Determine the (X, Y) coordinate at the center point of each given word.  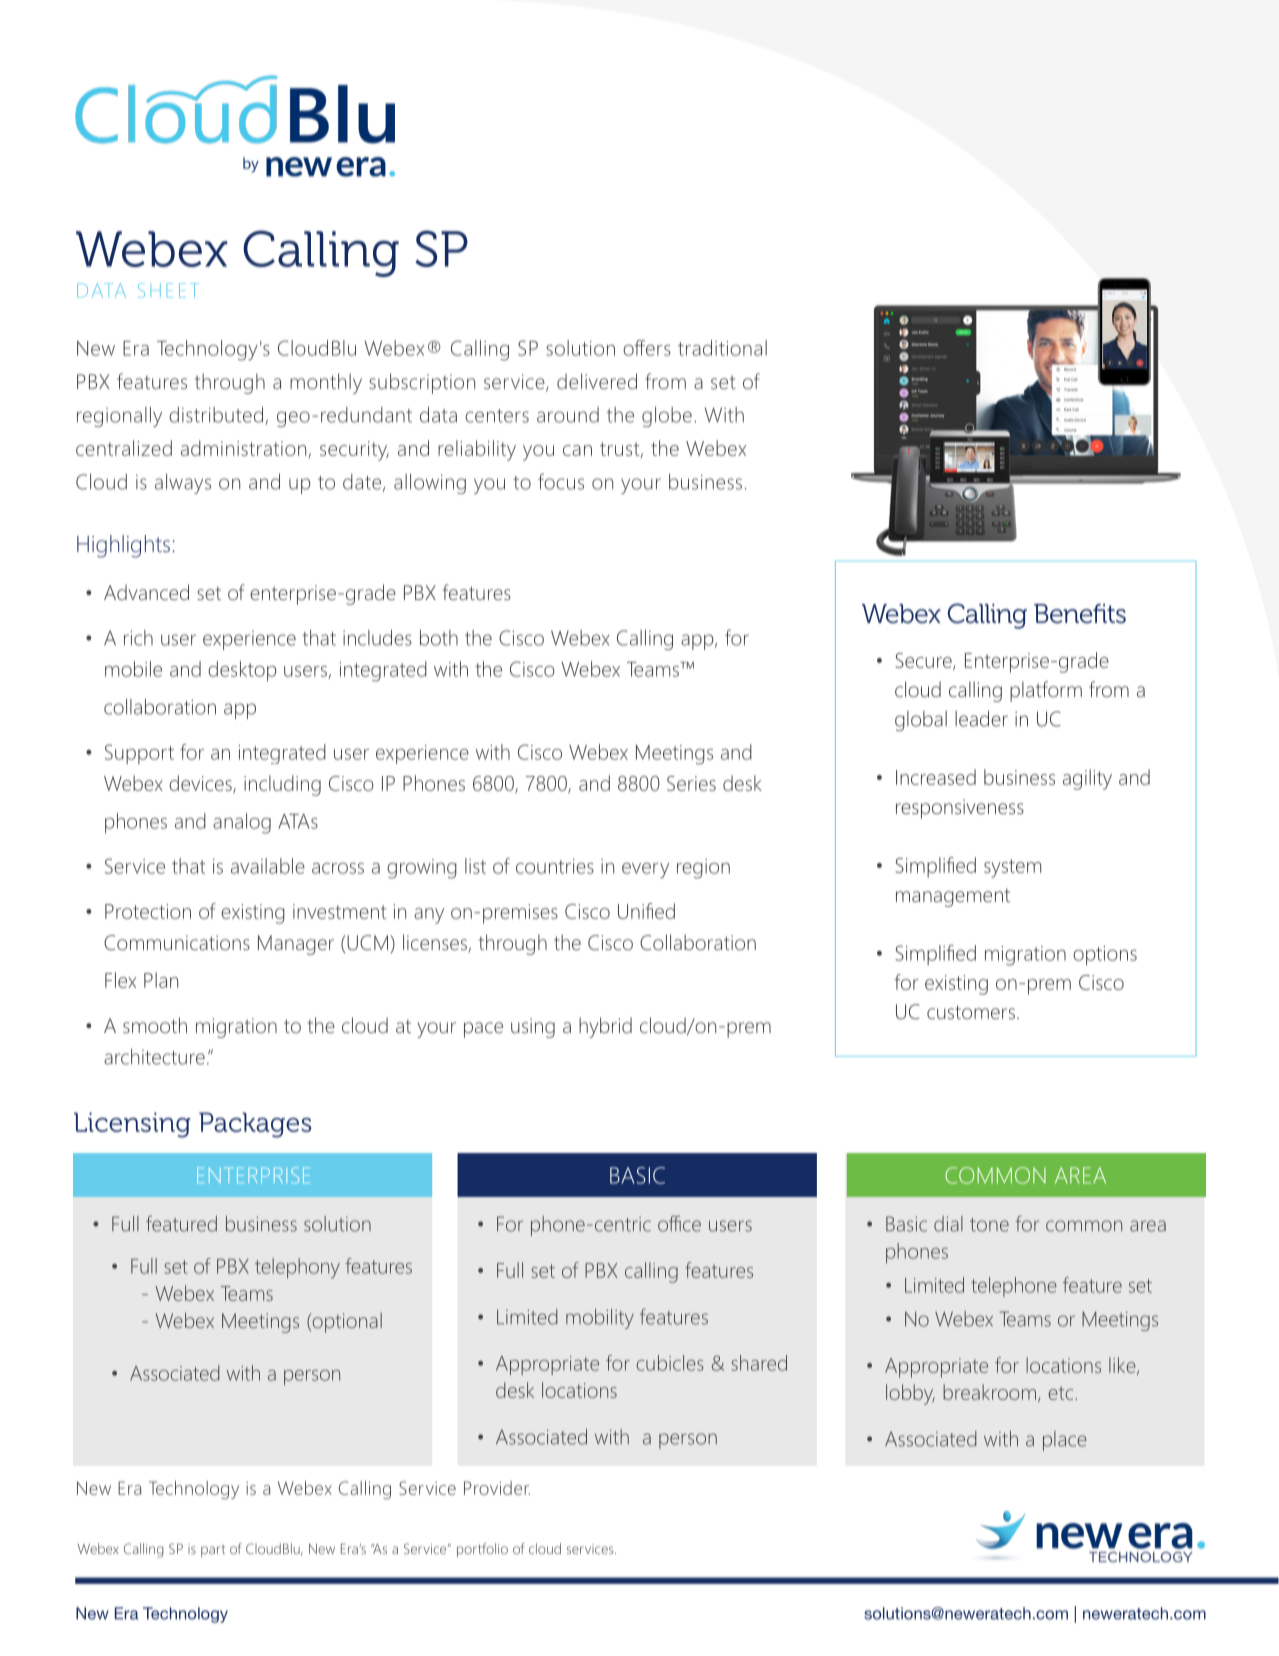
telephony (297, 1268)
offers (647, 348)
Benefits (1080, 614)
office (679, 1223)
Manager (296, 945)
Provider (497, 1488)
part (213, 1551)
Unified (646, 911)
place (1065, 1441)
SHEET (168, 290)
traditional (722, 348)
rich (138, 638)
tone (989, 1225)
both (439, 638)
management (953, 898)
